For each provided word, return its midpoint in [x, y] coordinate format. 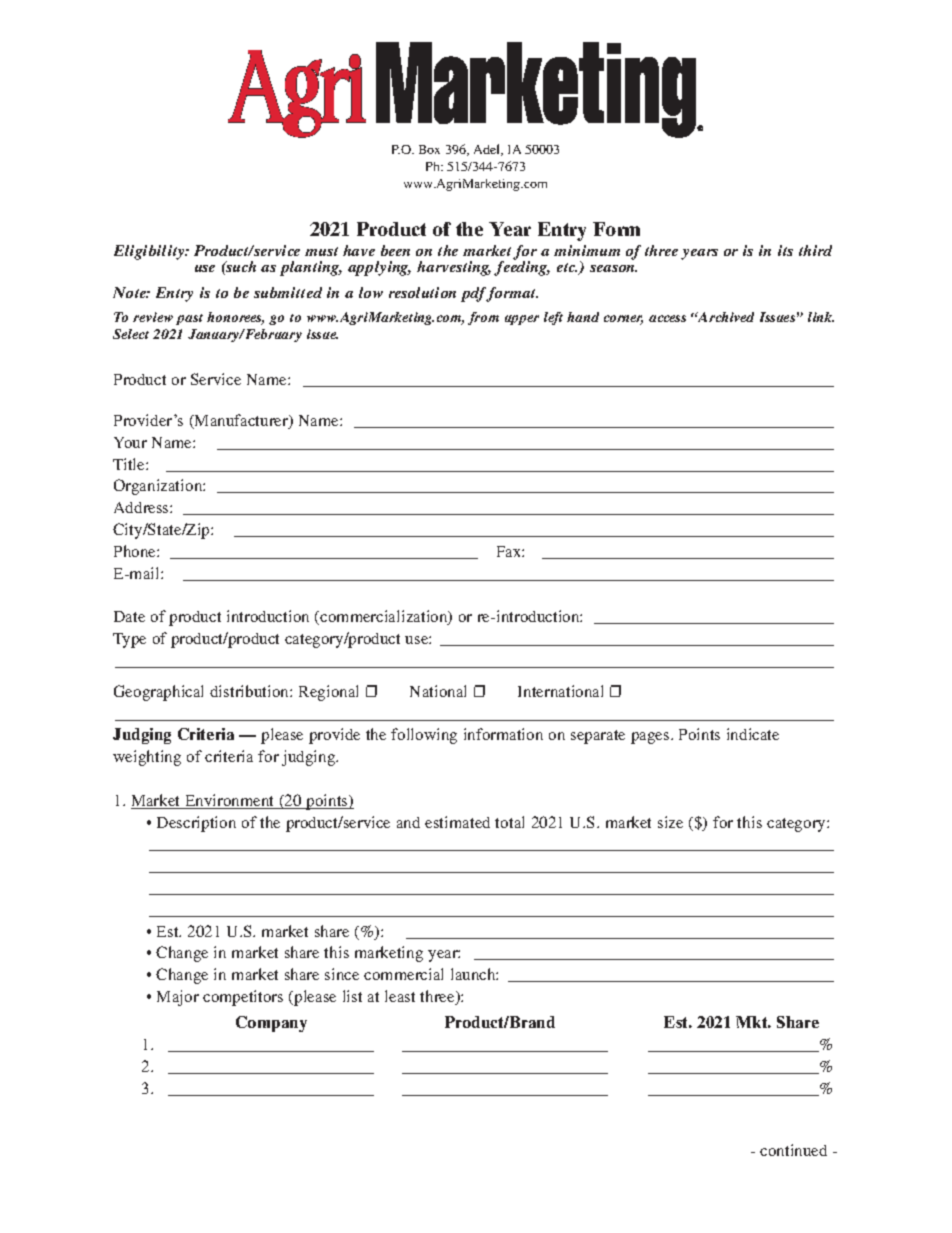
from [483, 318]
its [785, 250]
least [400, 996]
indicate [753, 734]
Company [271, 1024]
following [424, 736]
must [321, 251]
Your [130, 442]
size [670, 822]
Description [196, 824]
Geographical [158, 693]
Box [429, 149]
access [667, 318]
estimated [457, 822]
